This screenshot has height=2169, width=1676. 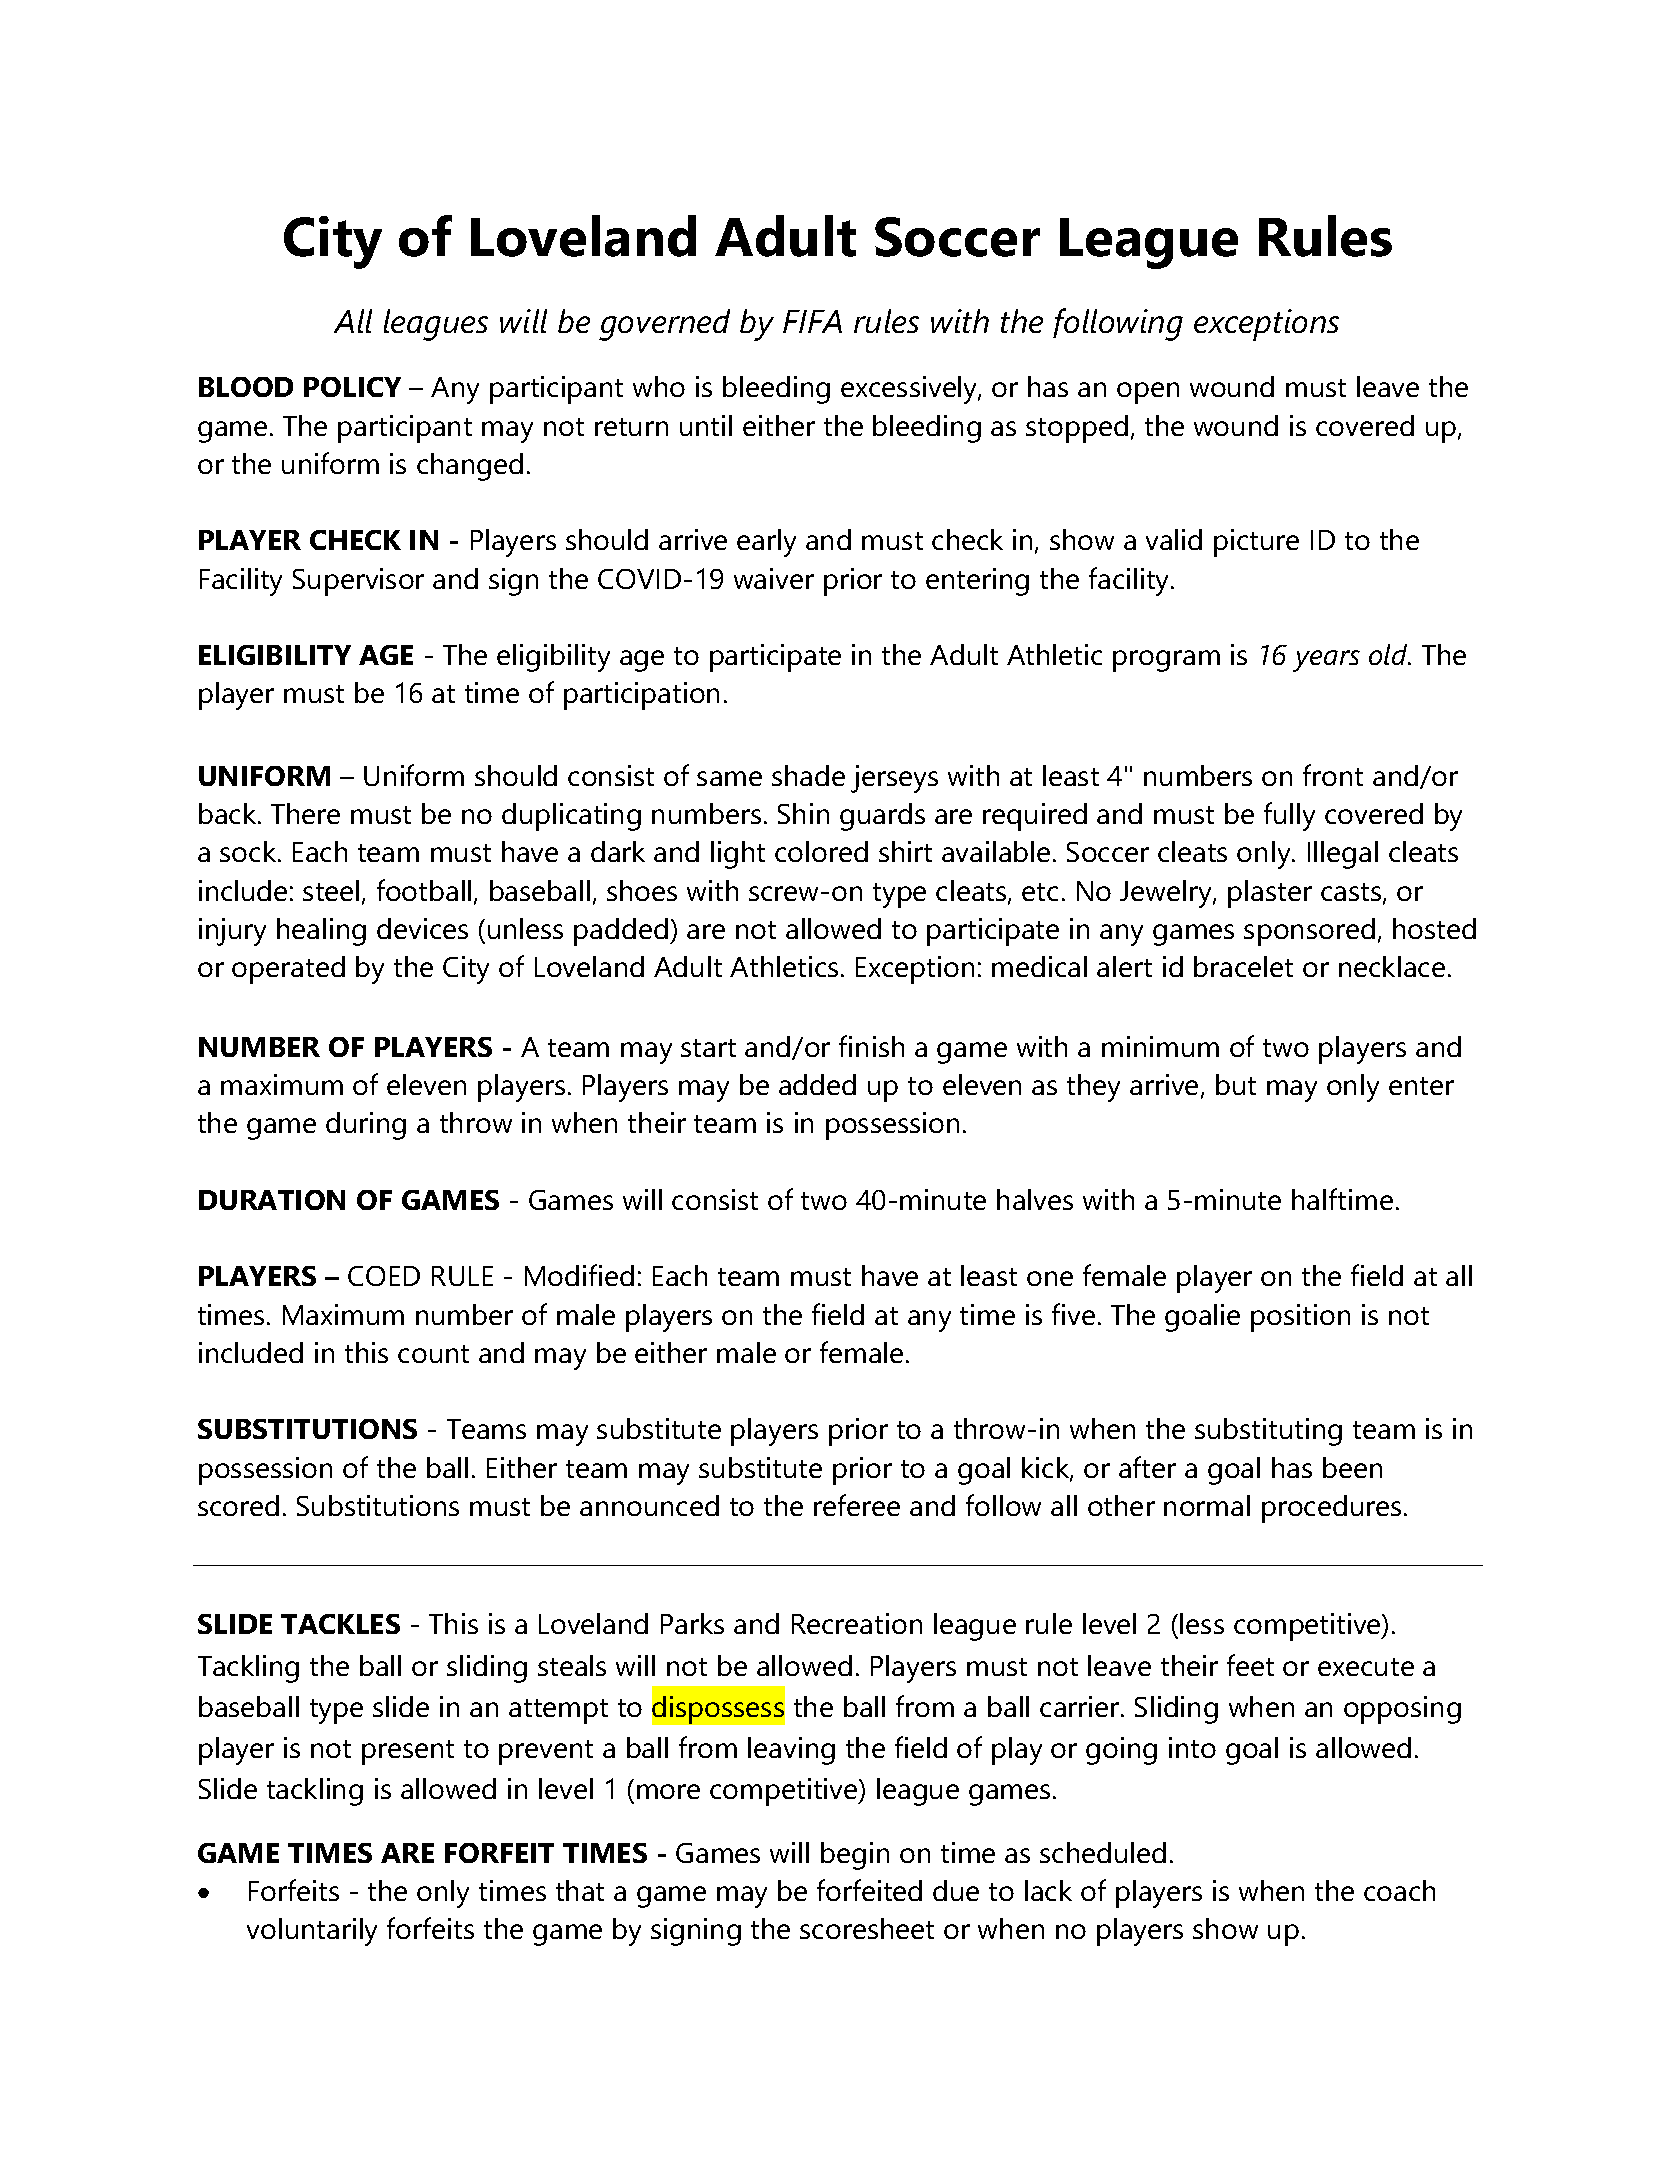 I want to click on coach, so click(x=1399, y=1890).
